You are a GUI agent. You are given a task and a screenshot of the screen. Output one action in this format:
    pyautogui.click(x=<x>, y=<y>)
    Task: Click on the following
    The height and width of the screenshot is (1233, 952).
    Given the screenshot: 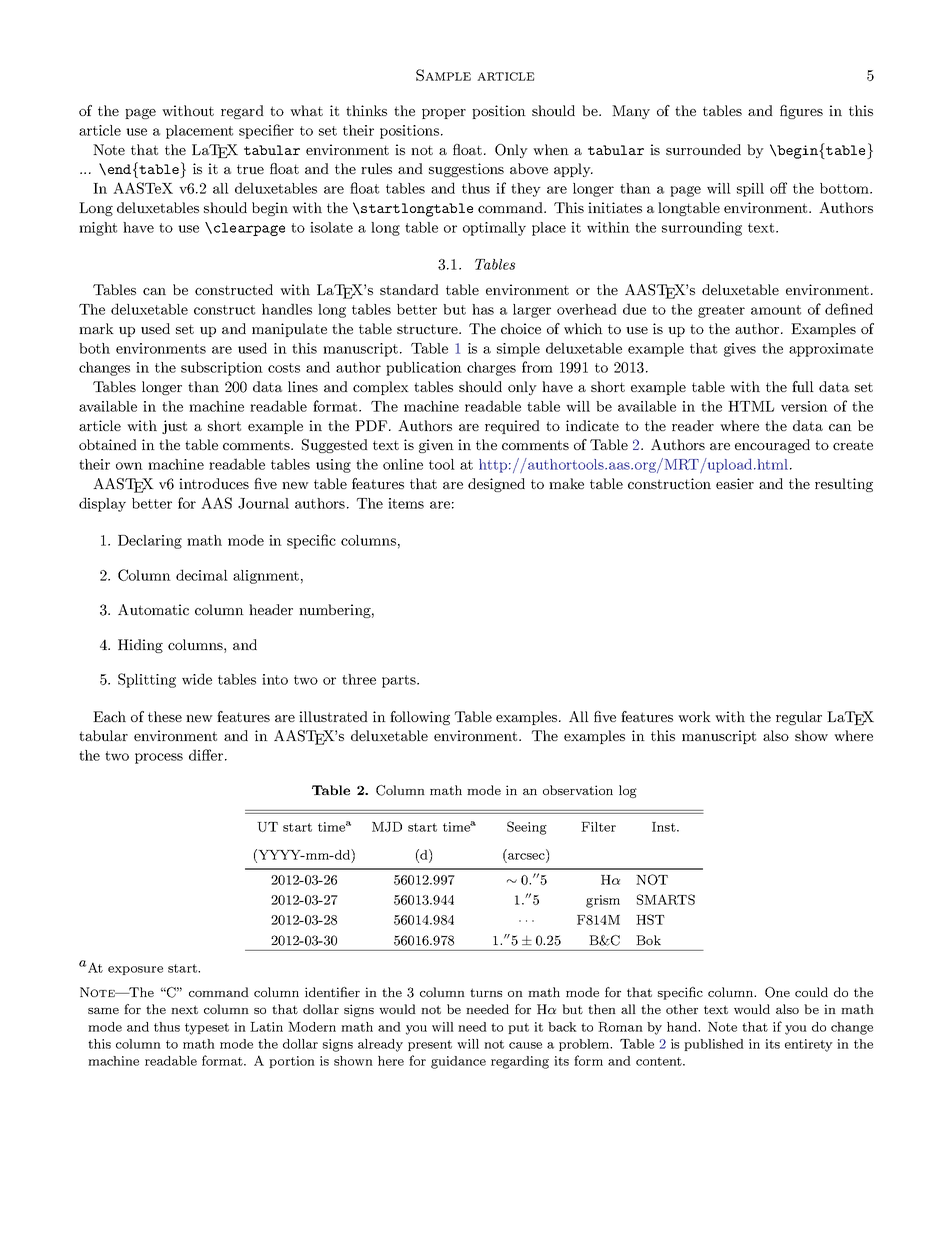 What is the action you would take?
    pyautogui.click(x=420, y=718)
